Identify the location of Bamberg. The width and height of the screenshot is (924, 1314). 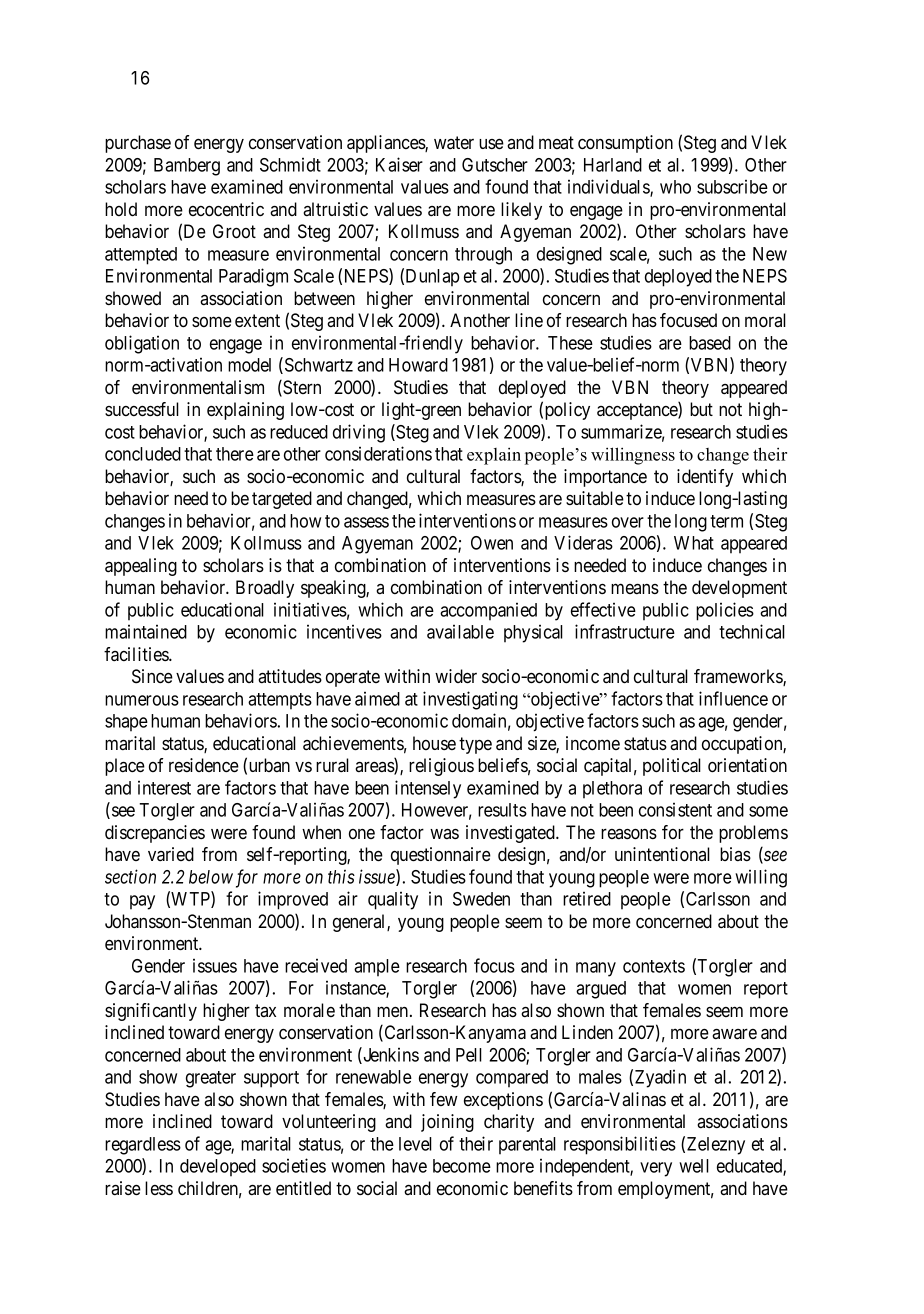
(187, 167).
